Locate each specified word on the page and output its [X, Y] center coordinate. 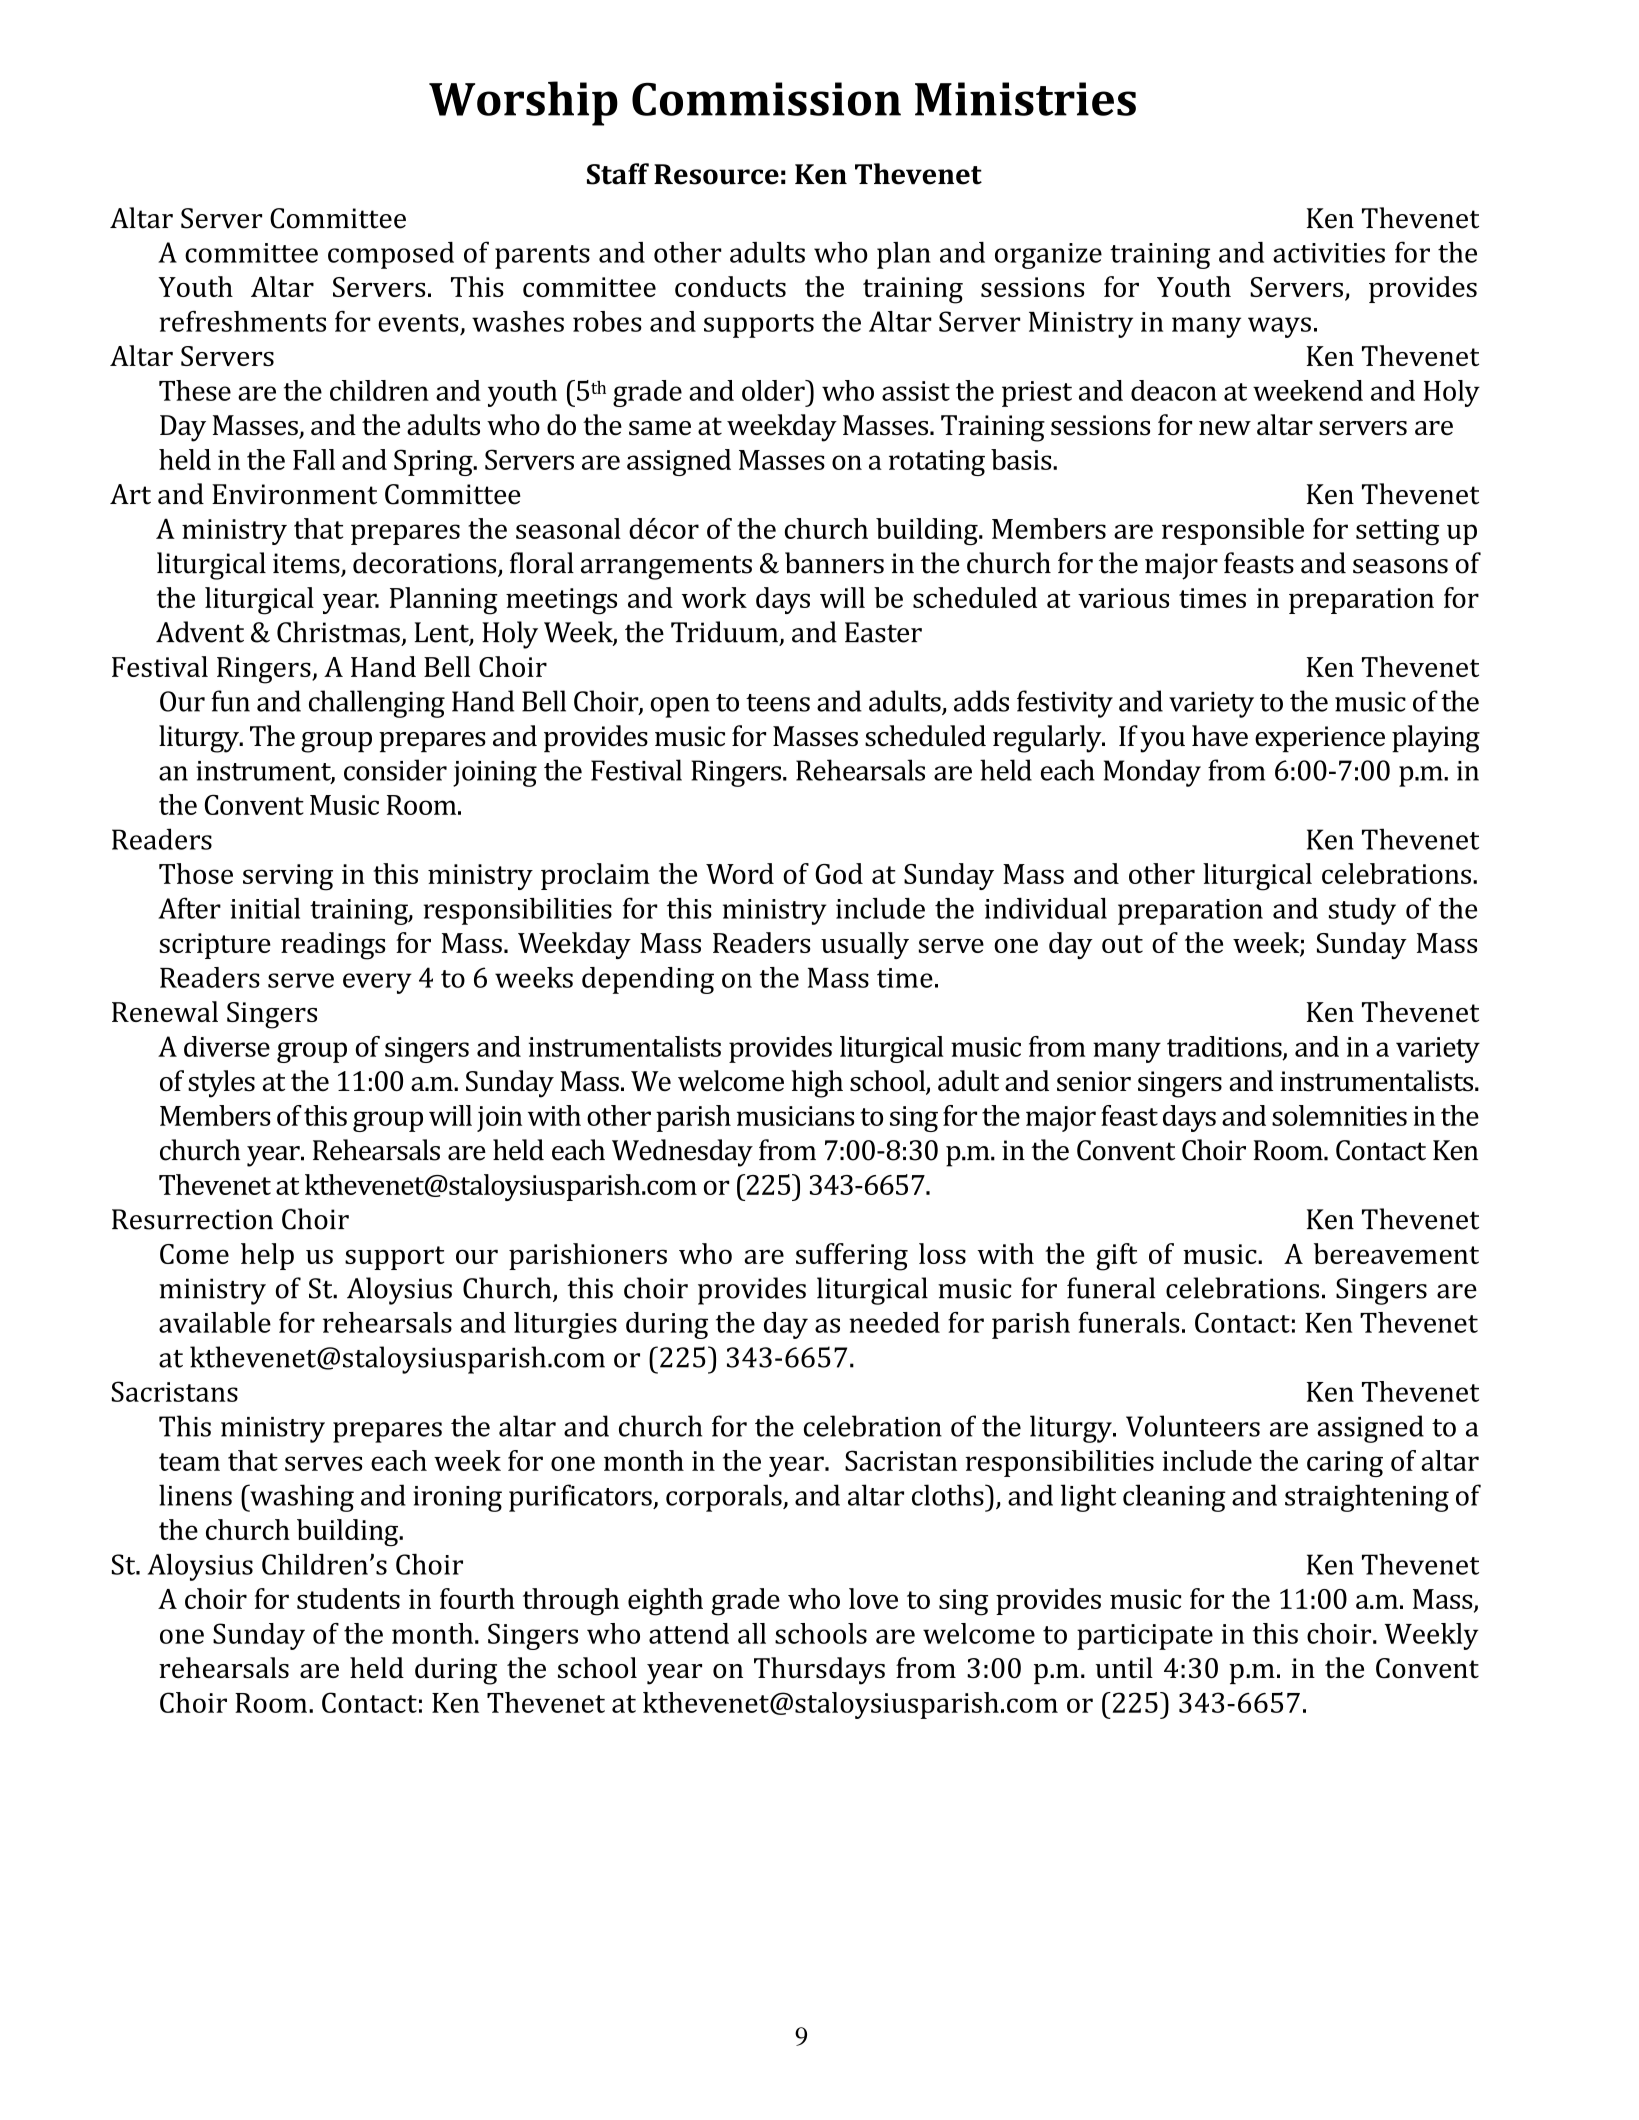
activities [1329, 253]
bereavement [1396, 1253]
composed [391, 255]
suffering [852, 1257]
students [348, 1598]
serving [288, 877]
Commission [766, 99]
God [839, 873]
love [873, 1598]
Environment [294, 494]
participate [1145, 1637]
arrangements [666, 567]
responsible [1233, 531]
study [1362, 911]
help [267, 1256]
